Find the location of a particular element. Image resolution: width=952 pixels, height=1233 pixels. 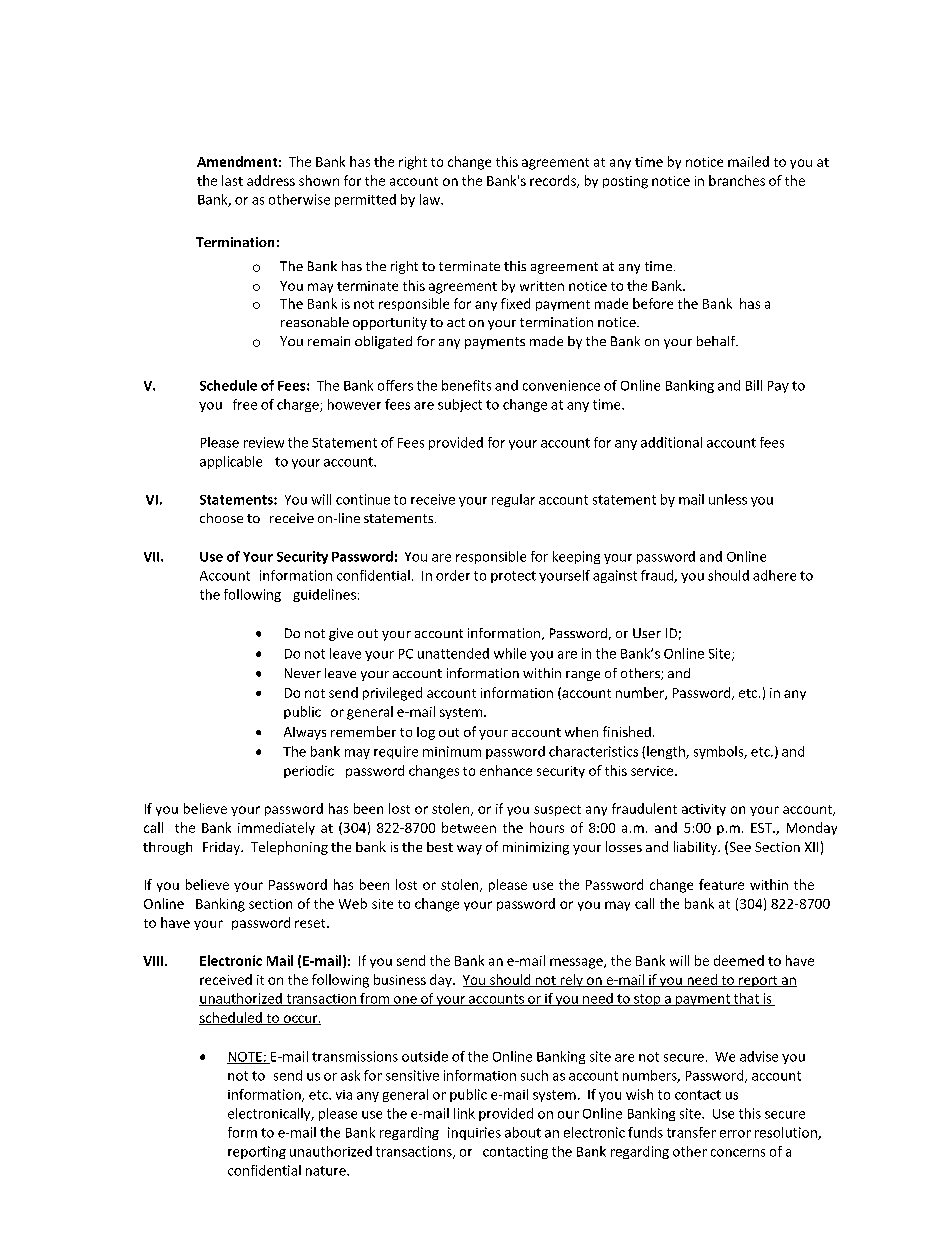

additional is located at coordinates (671, 442).
